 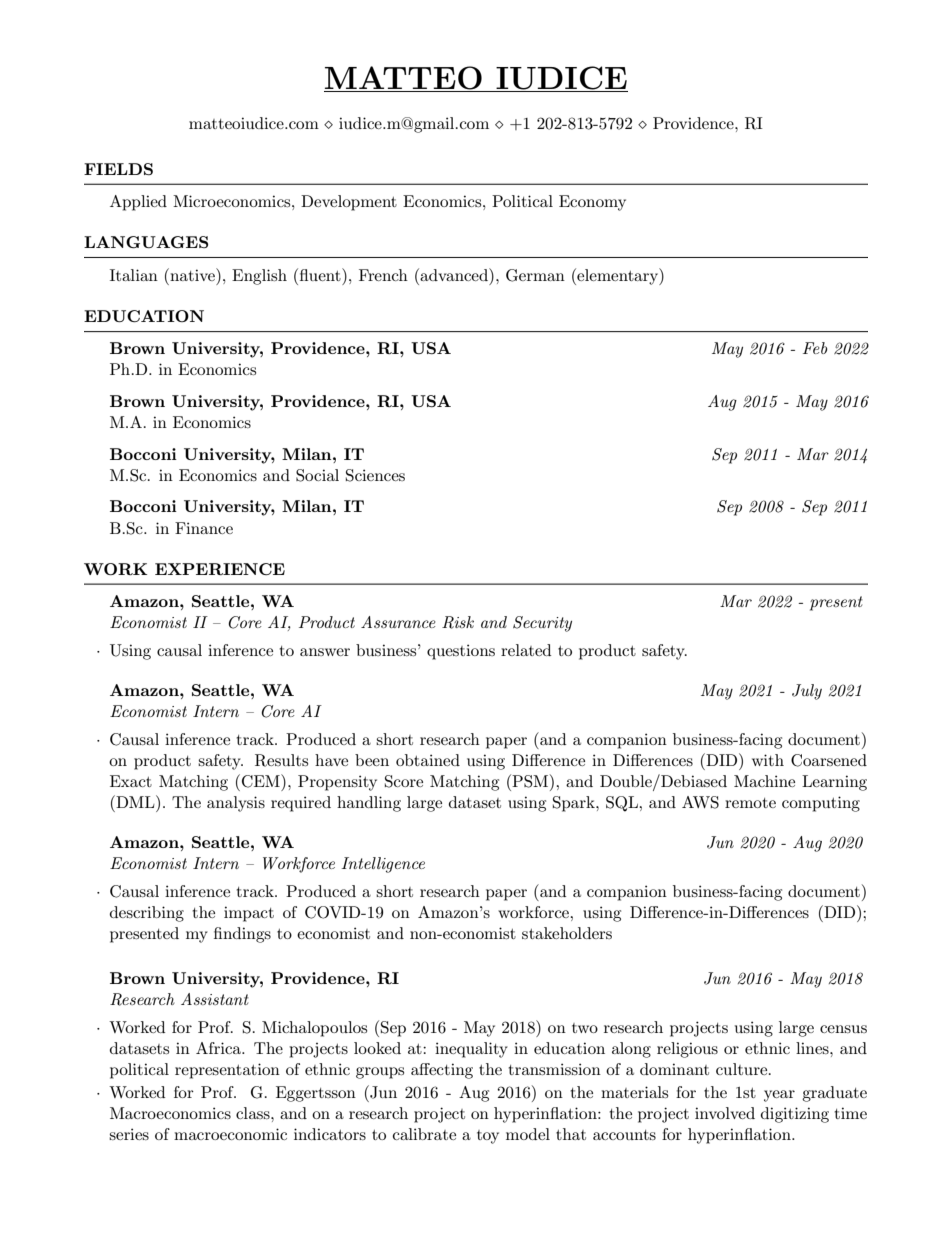 I want to click on answer, so click(x=325, y=652).
